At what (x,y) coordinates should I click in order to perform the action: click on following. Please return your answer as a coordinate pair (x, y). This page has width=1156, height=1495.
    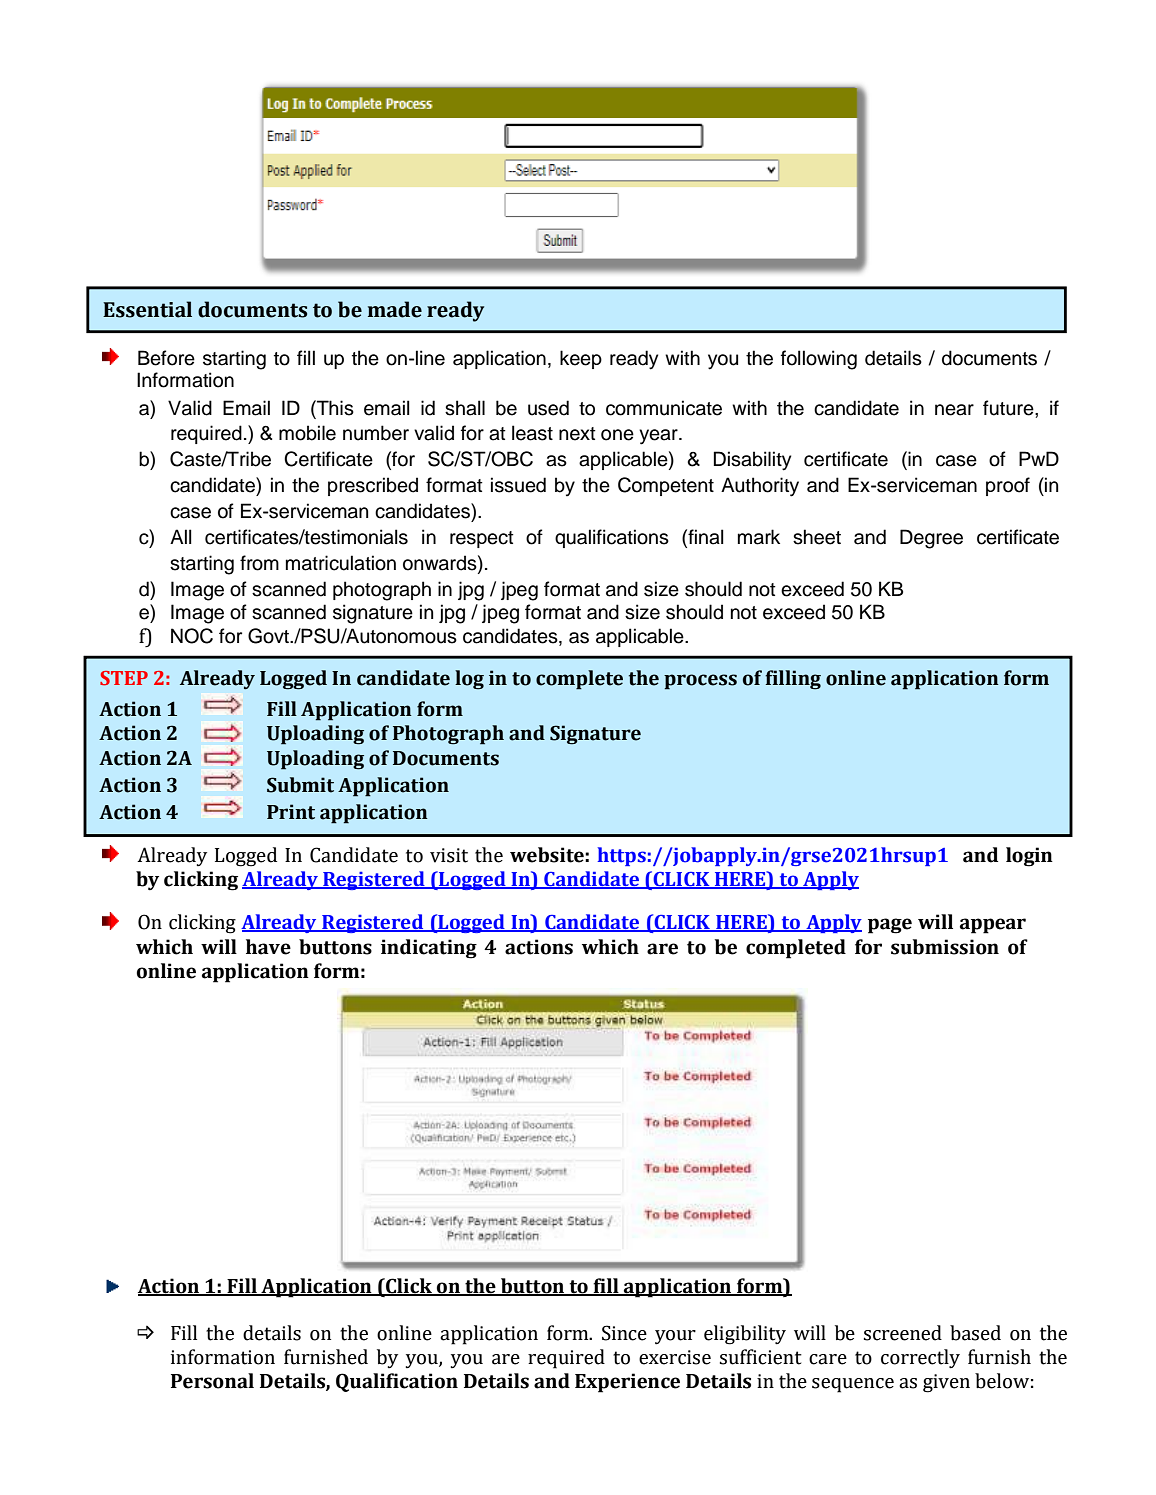
    Looking at the image, I should click on (819, 360).
